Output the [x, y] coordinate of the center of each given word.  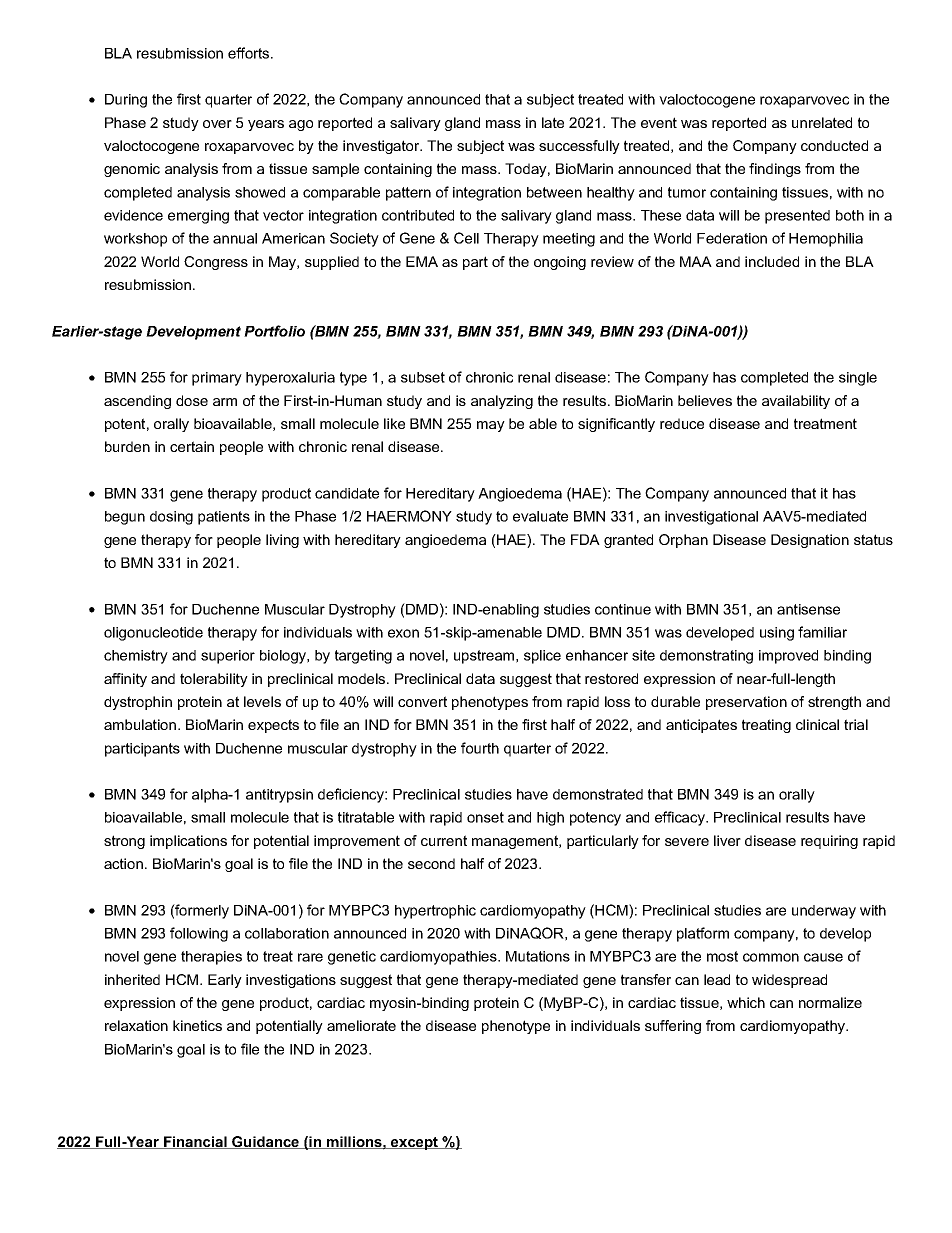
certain [192, 446]
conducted [834, 145]
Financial [195, 1142]
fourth [480, 748]
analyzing [502, 402]
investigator [382, 147]
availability [796, 402]
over [217, 124]
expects [273, 726]
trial [856, 724]
